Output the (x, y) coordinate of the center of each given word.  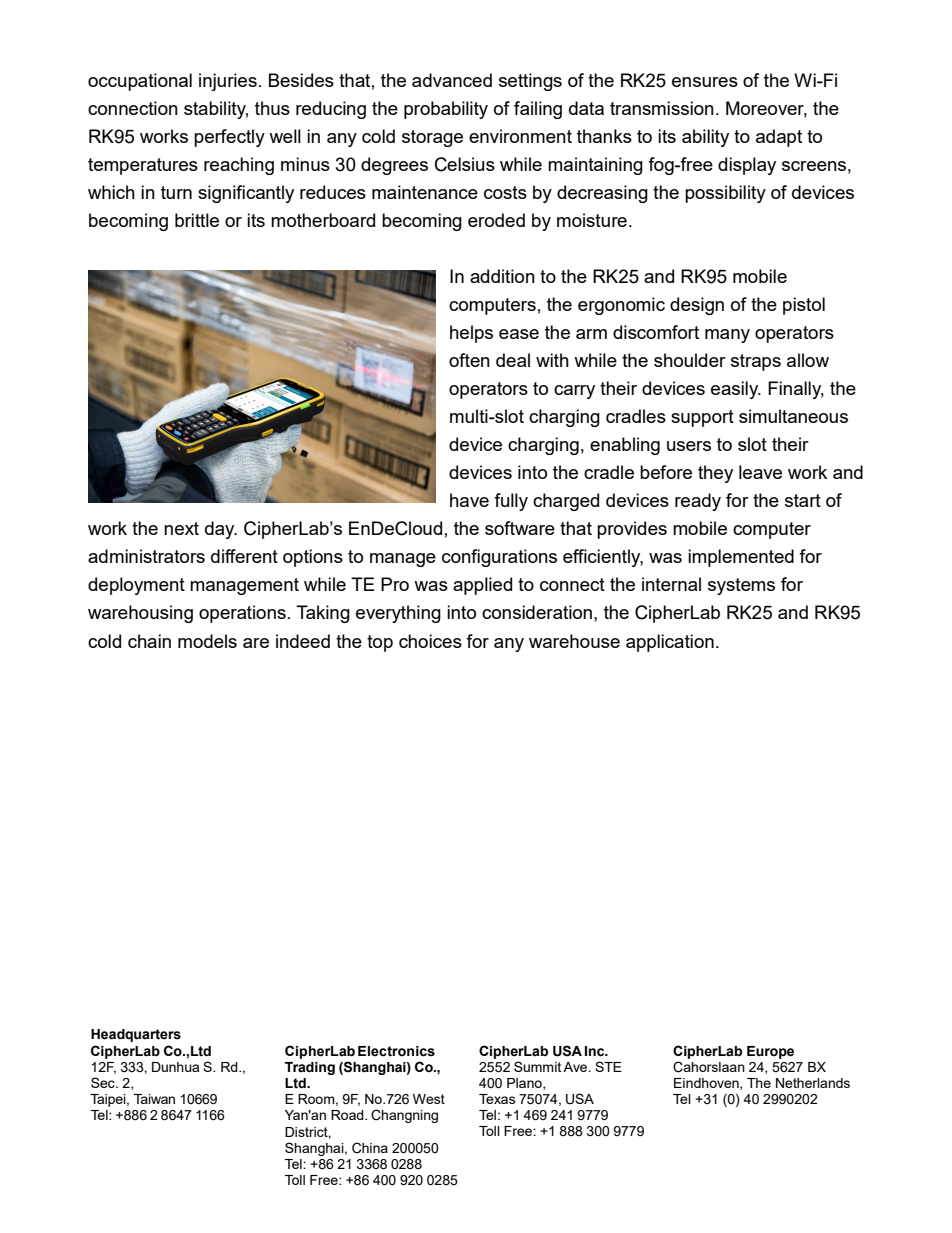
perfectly (229, 138)
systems (741, 586)
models (207, 641)
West (429, 1099)
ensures (705, 82)
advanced (452, 80)
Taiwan (154, 1099)
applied (482, 586)
